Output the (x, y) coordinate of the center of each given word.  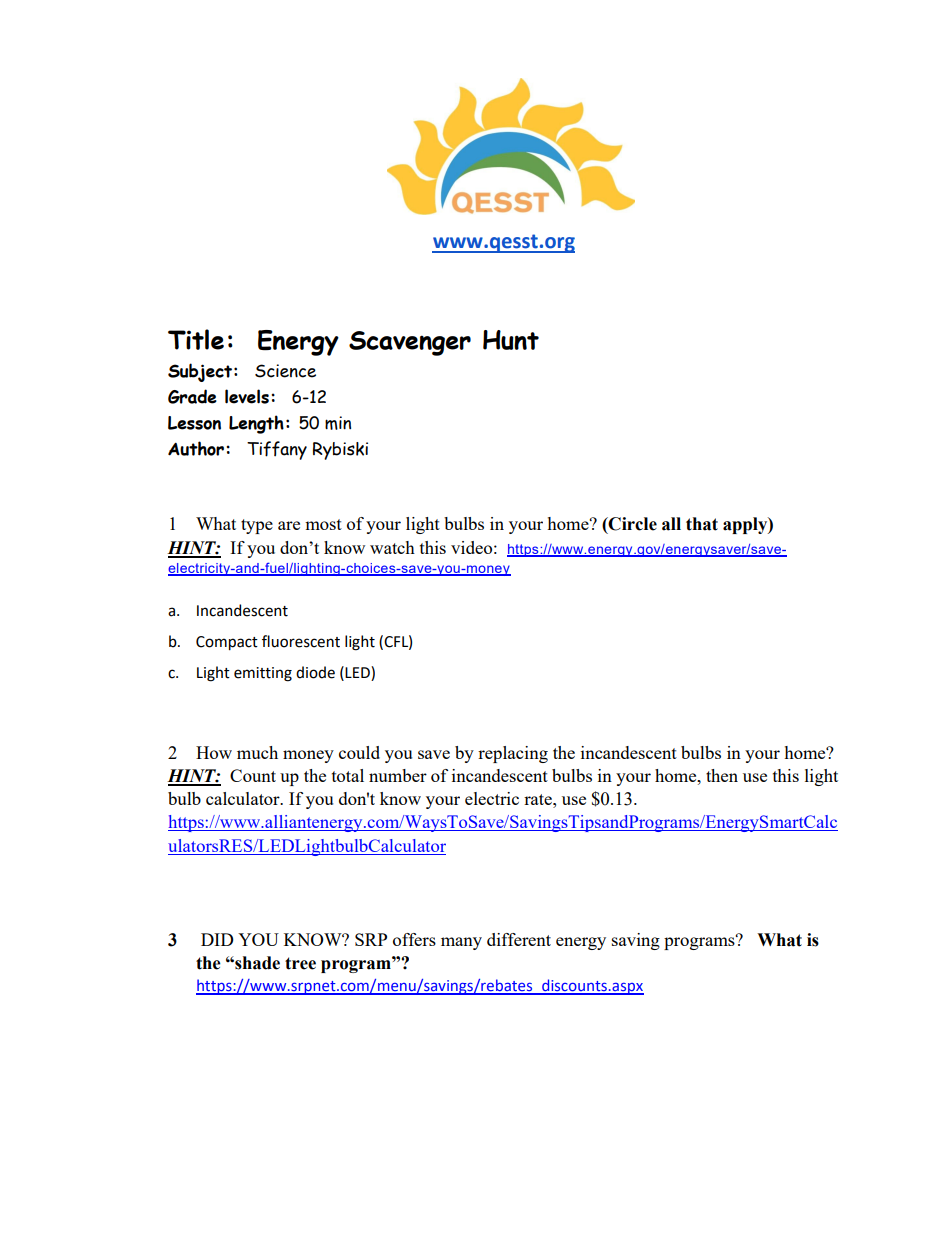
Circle (632, 524)
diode (315, 672)
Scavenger (410, 343)
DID (217, 939)
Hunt (511, 340)
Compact (227, 643)
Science (285, 371)
